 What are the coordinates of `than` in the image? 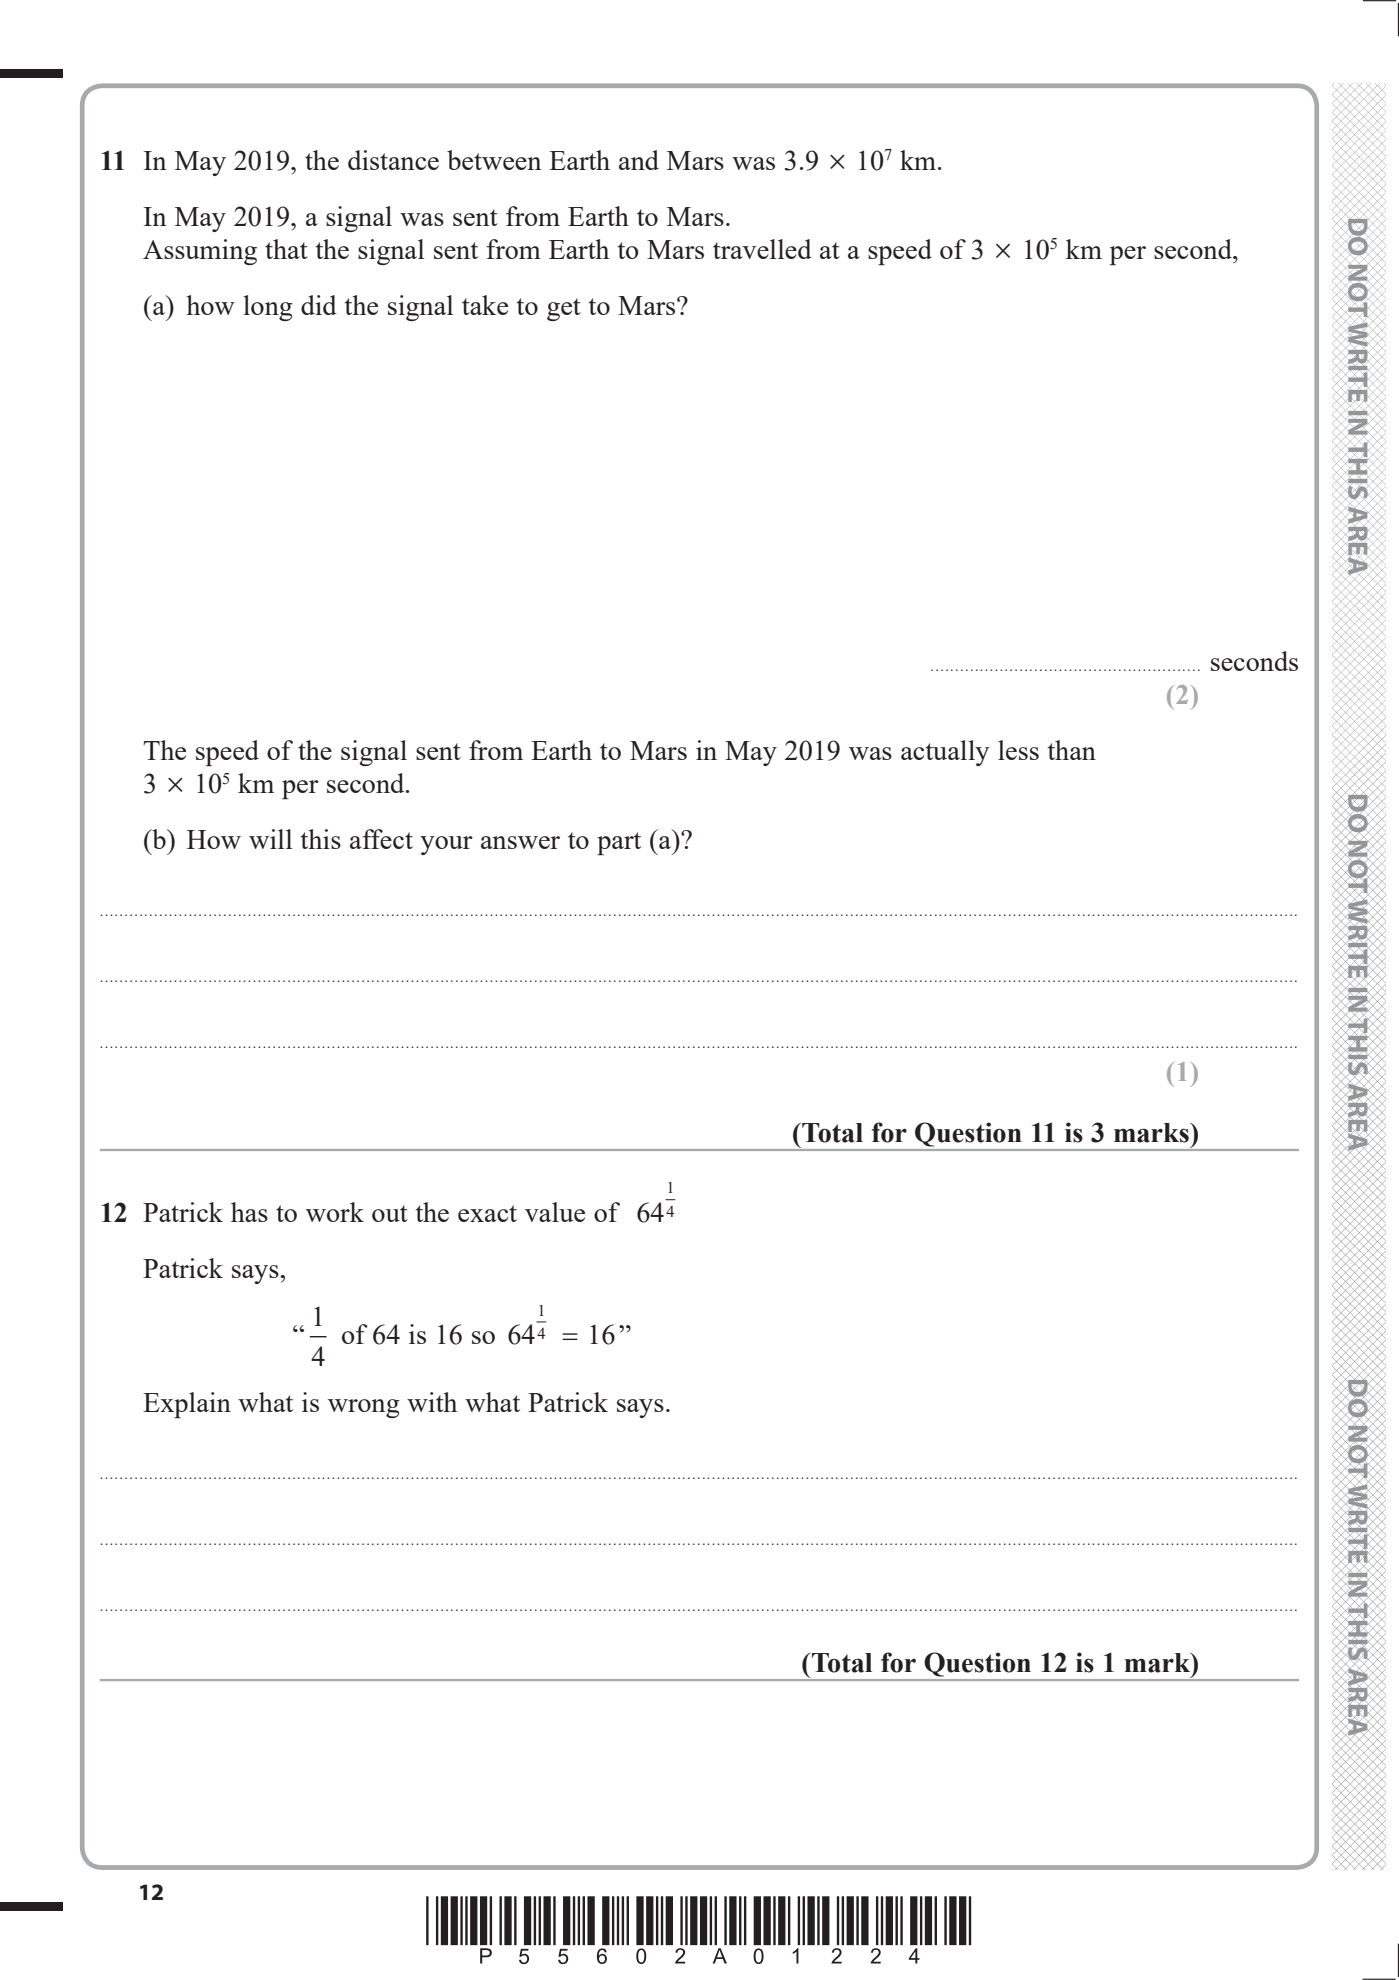 It's located at (1072, 750).
